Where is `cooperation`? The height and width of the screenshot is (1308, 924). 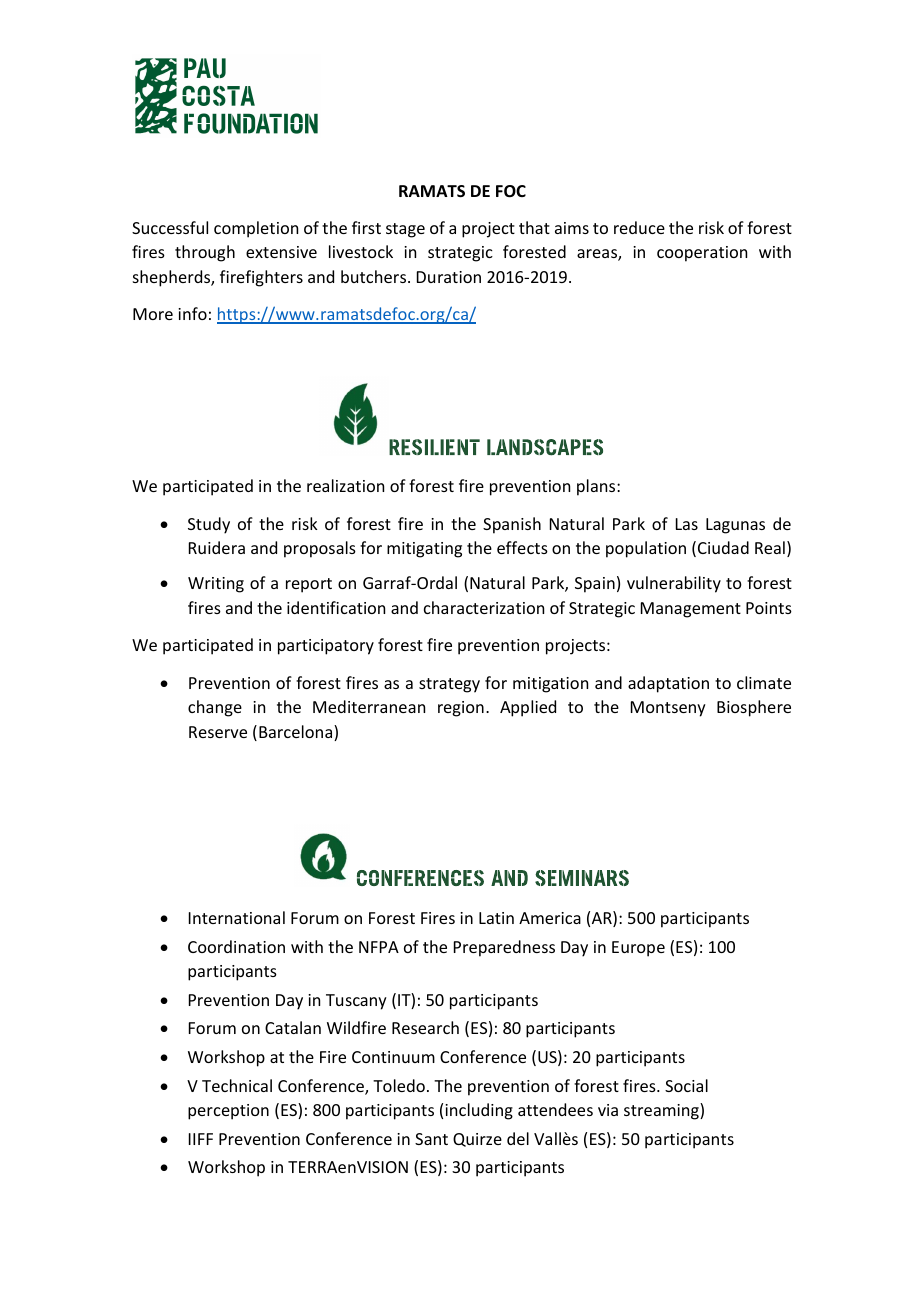
cooperation is located at coordinates (702, 254).
